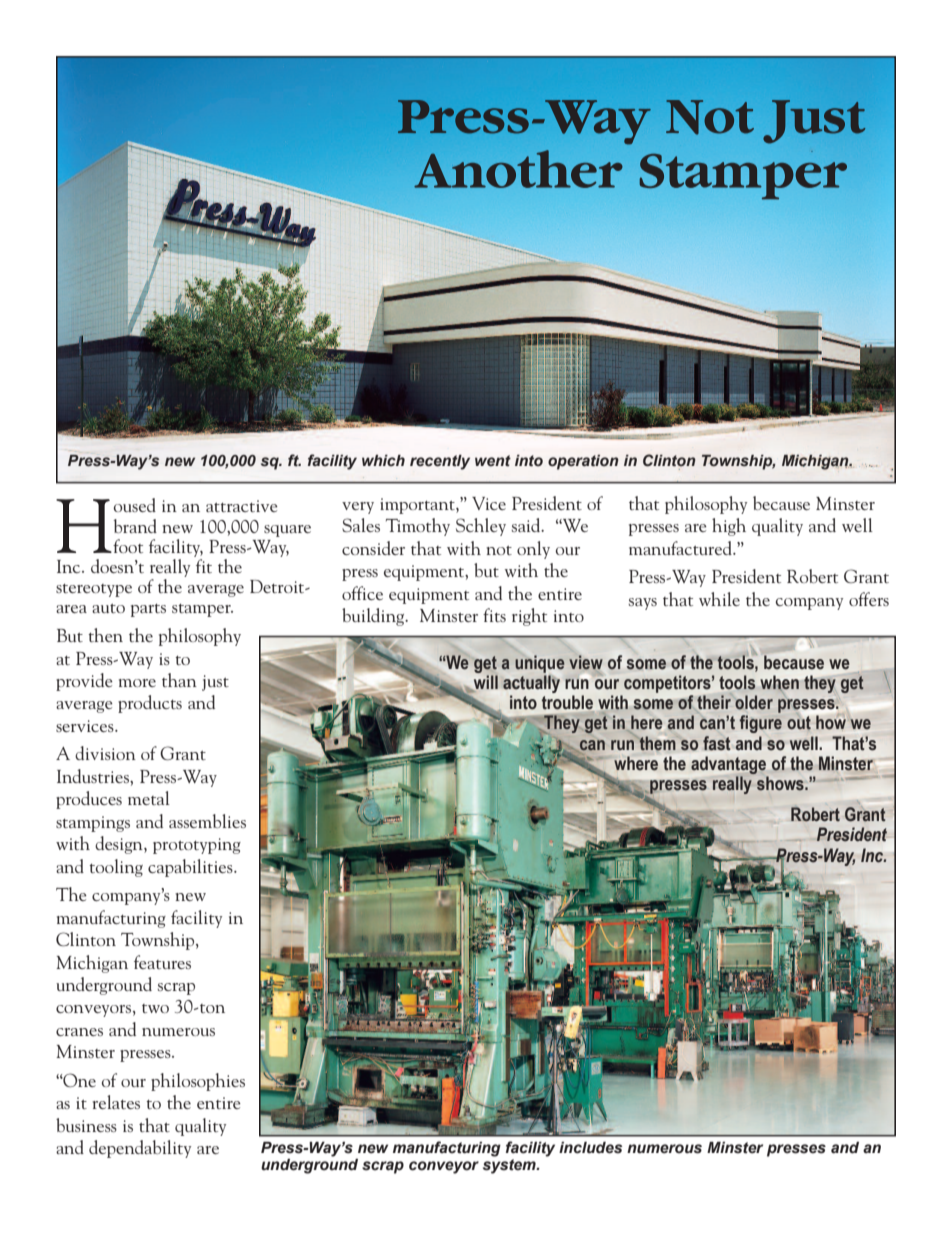 This screenshot has height=1233, width=952. What do you see at coordinates (191, 868) in the screenshot?
I see `capabilities` at bounding box center [191, 868].
